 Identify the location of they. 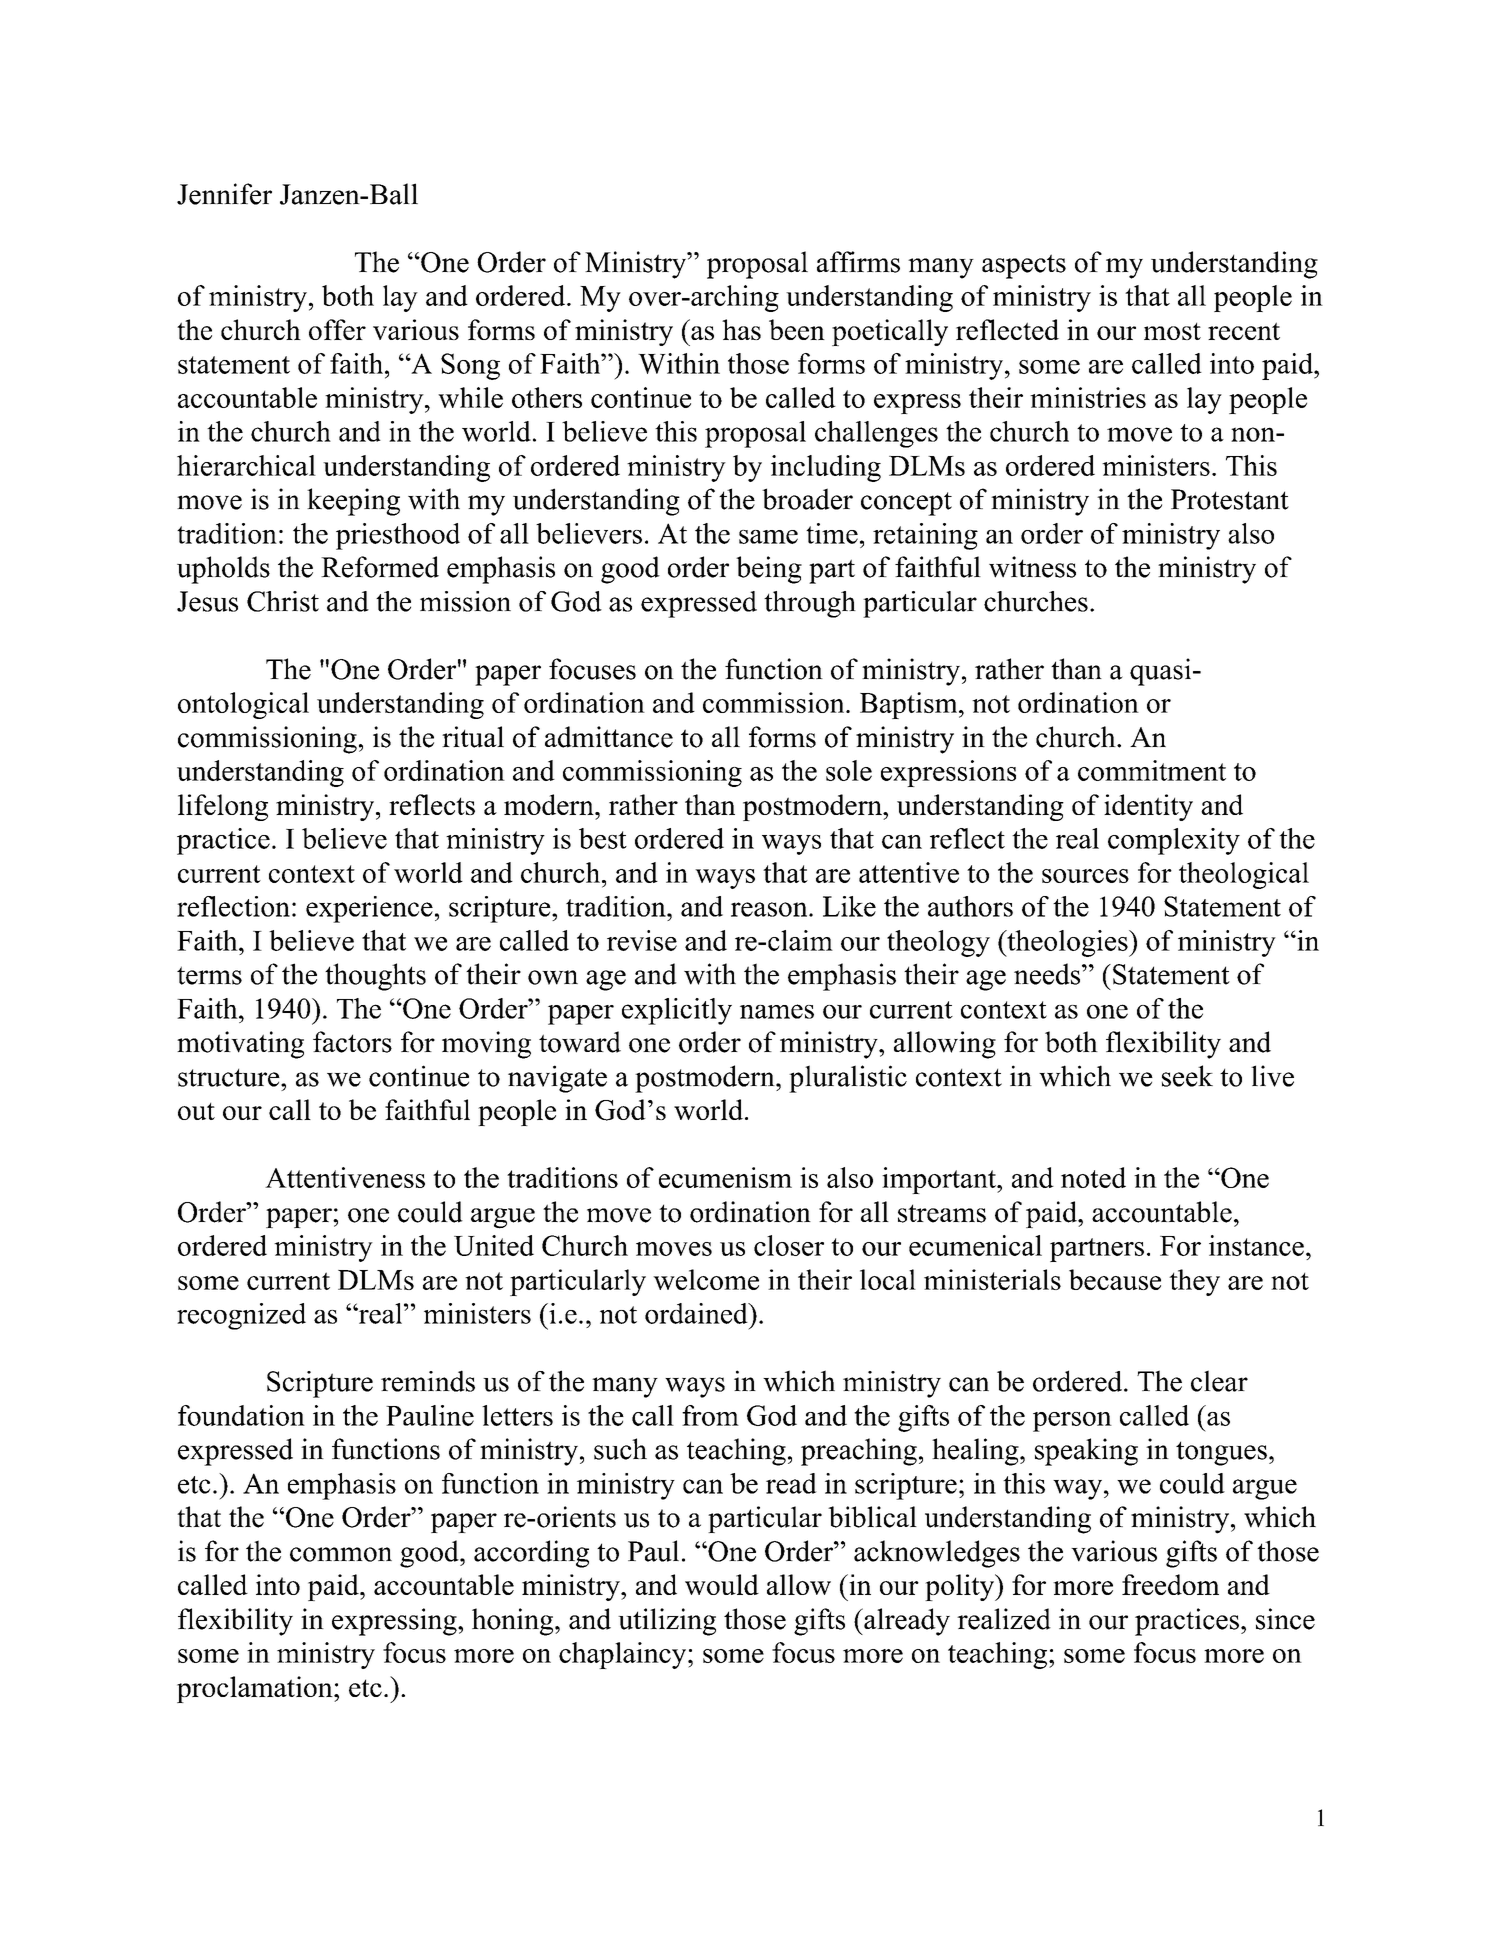
(1194, 1282).
